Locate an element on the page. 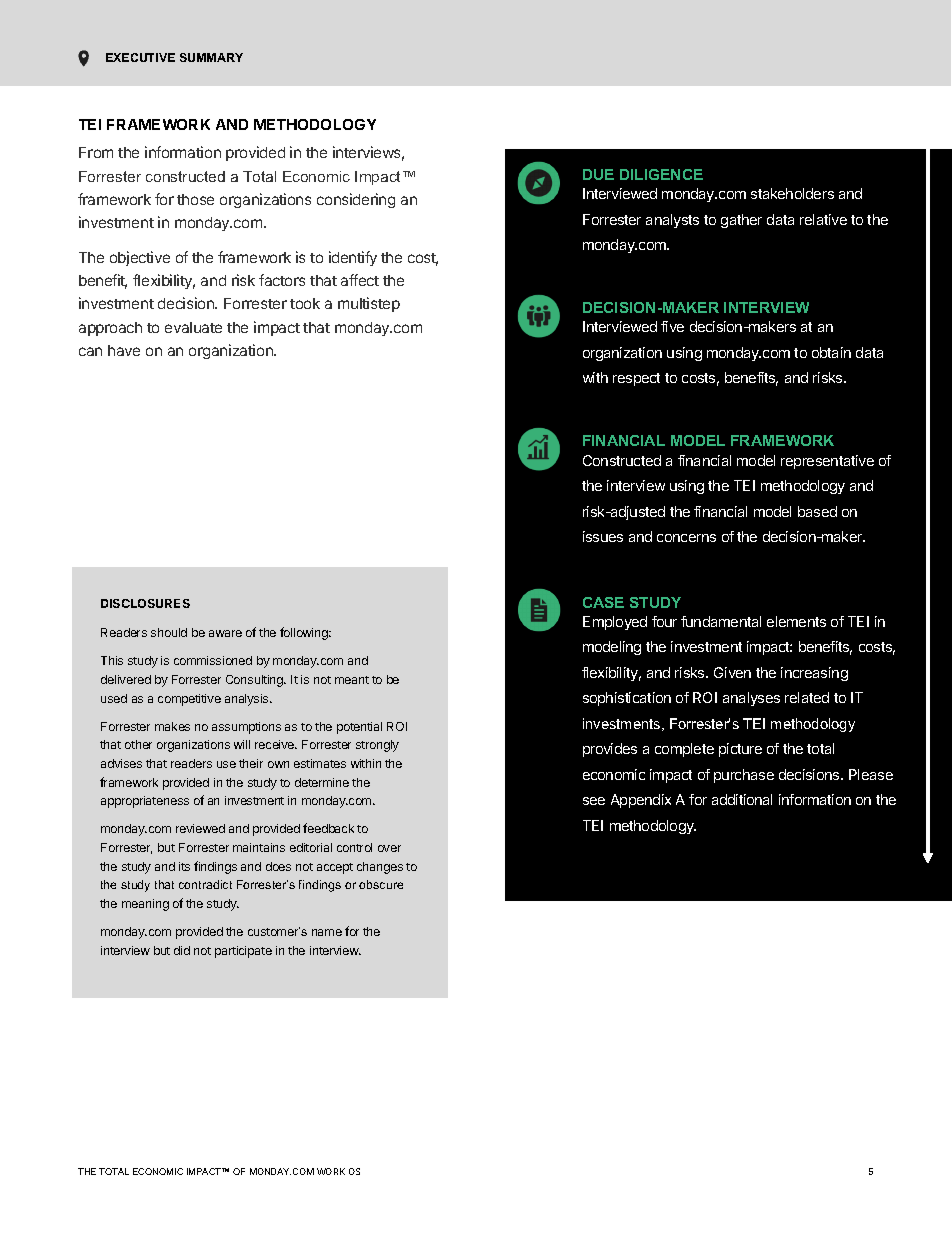 Image resolution: width=952 pixels, height=1233 pixels. multistep is located at coordinates (369, 304).
